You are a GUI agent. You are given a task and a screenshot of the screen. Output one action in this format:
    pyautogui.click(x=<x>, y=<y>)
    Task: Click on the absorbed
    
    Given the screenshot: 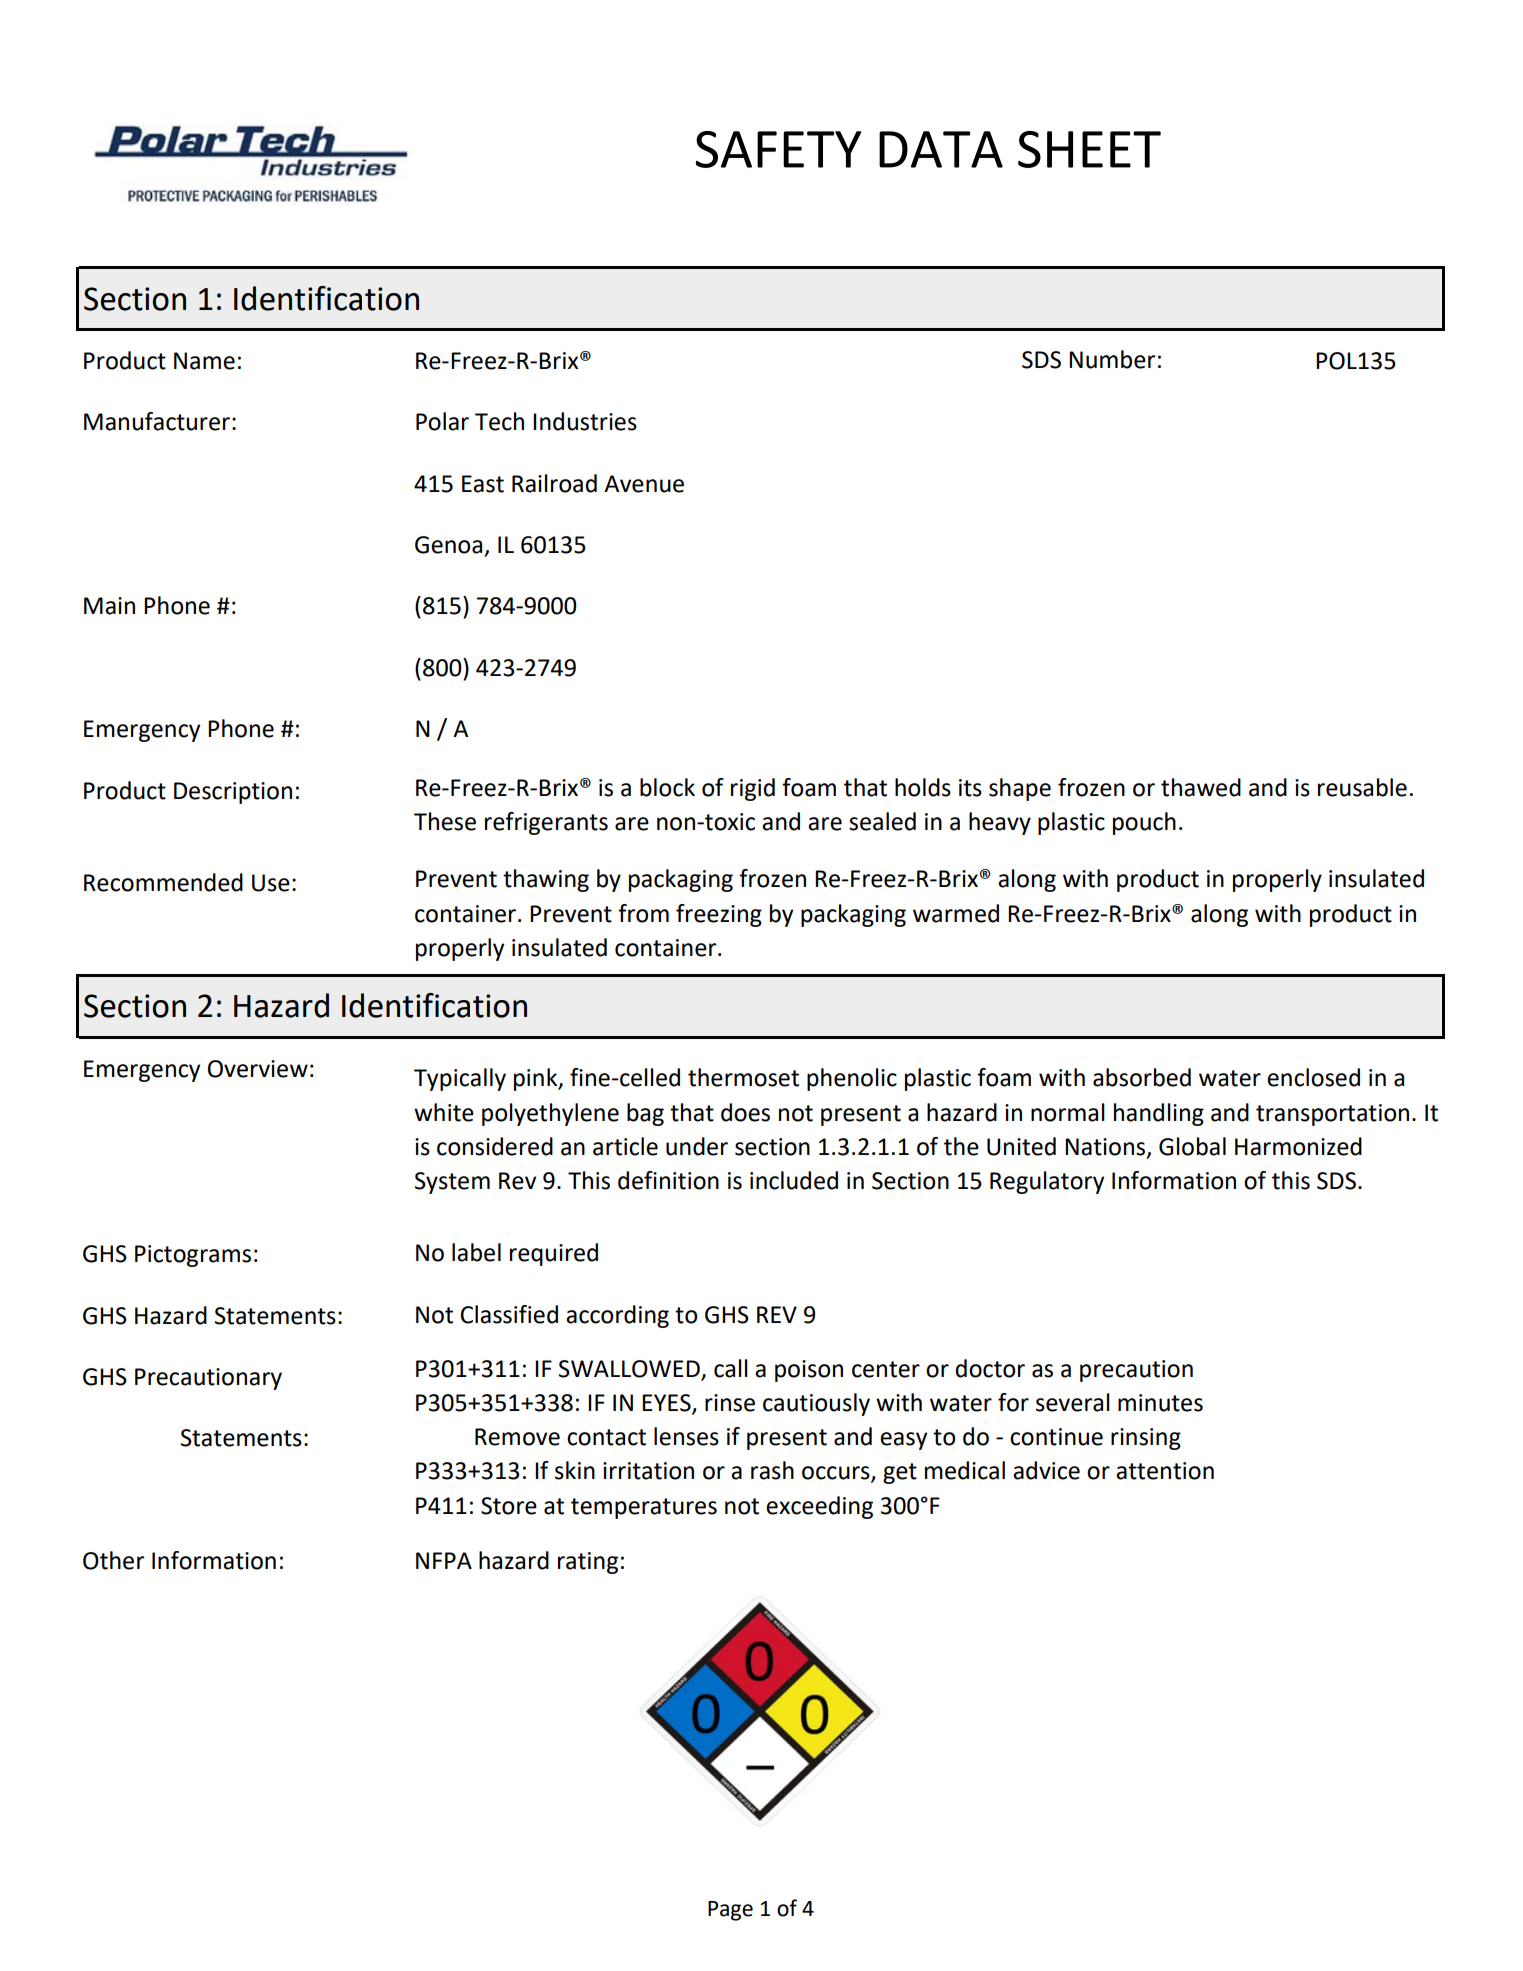 What is the action you would take?
    pyautogui.click(x=1142, y=1077)
